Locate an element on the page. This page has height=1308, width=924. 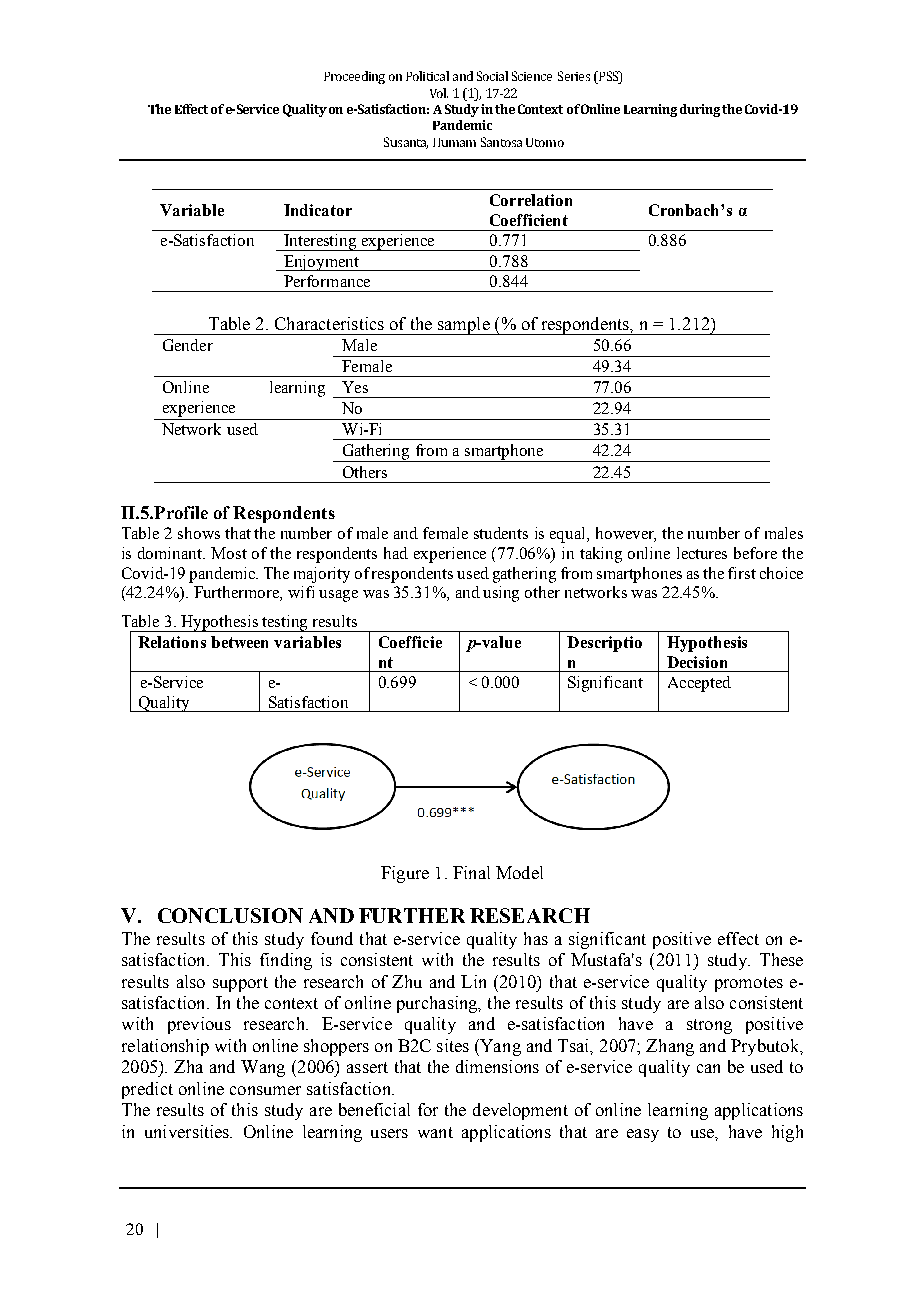
sample is located at coordinates (464, 326).
